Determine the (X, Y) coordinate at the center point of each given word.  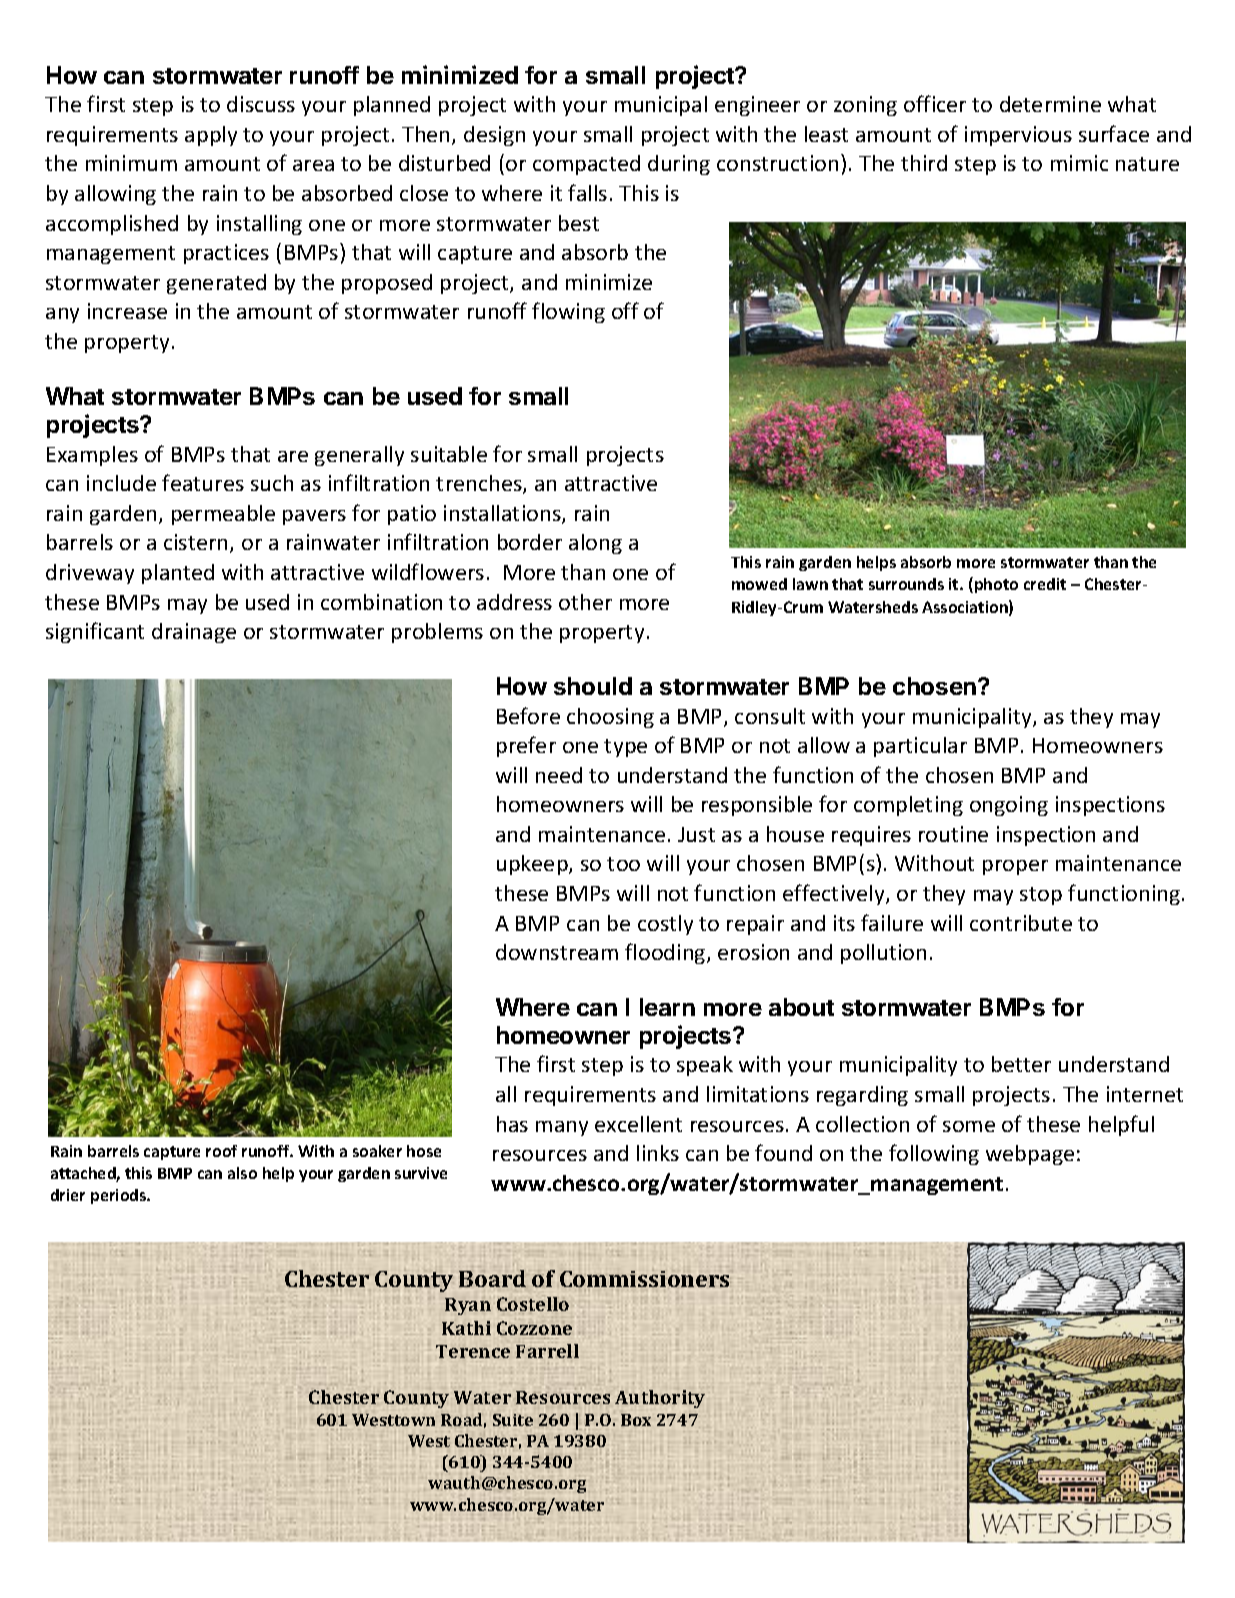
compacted (586, 165)
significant (95, 632)
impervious (1018, 136)
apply (211, 136)
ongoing (1009, 806)
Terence (473, 1351)
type (625, 748)
